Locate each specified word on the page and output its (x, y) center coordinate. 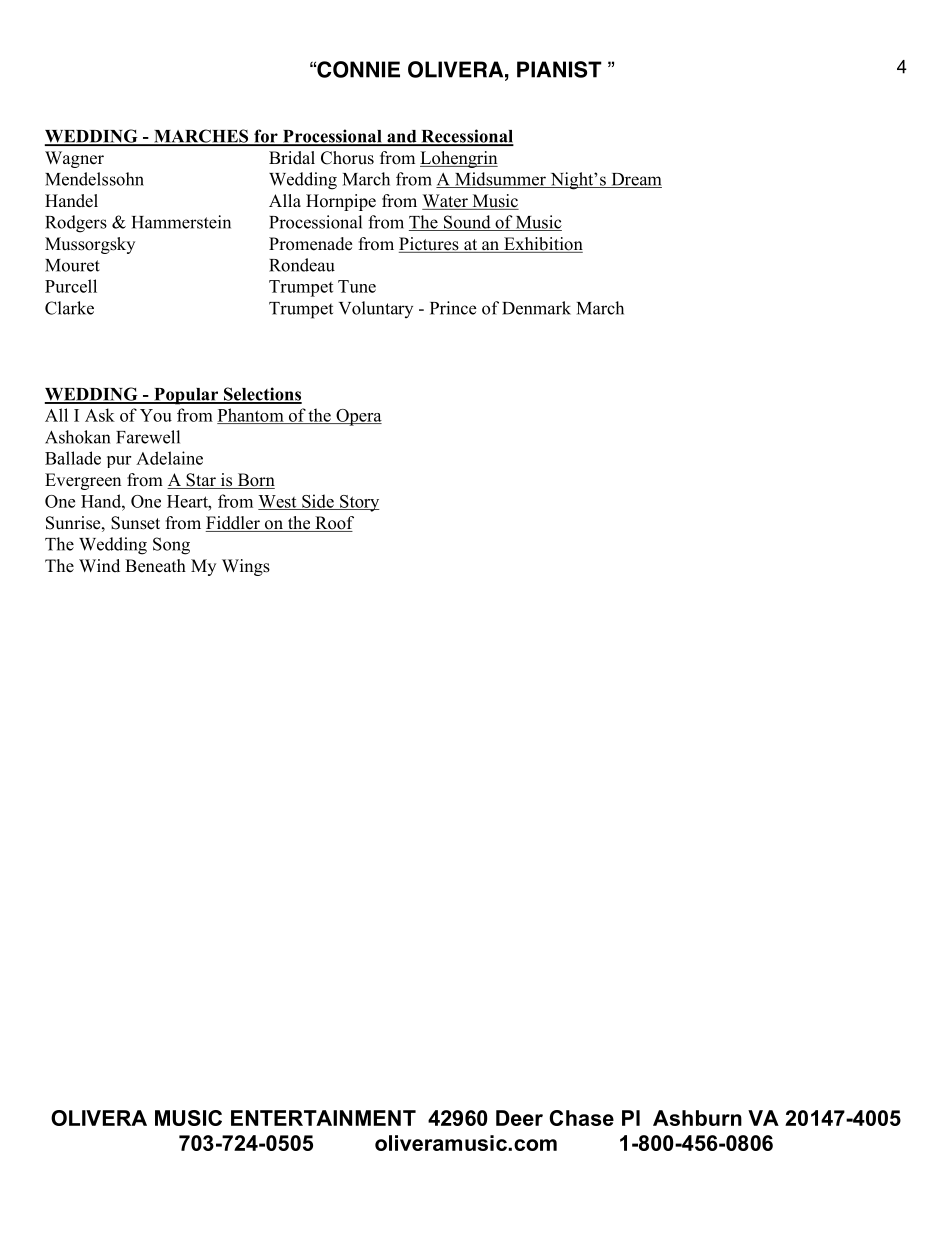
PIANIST (559, 69)
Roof (333, 524)
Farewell (148, 437)
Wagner (74, 159)
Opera (358, 417)
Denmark (536, 308)
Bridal (292, 158)
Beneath (155, 566)
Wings (246, 567)
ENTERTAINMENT (323, 1118)
